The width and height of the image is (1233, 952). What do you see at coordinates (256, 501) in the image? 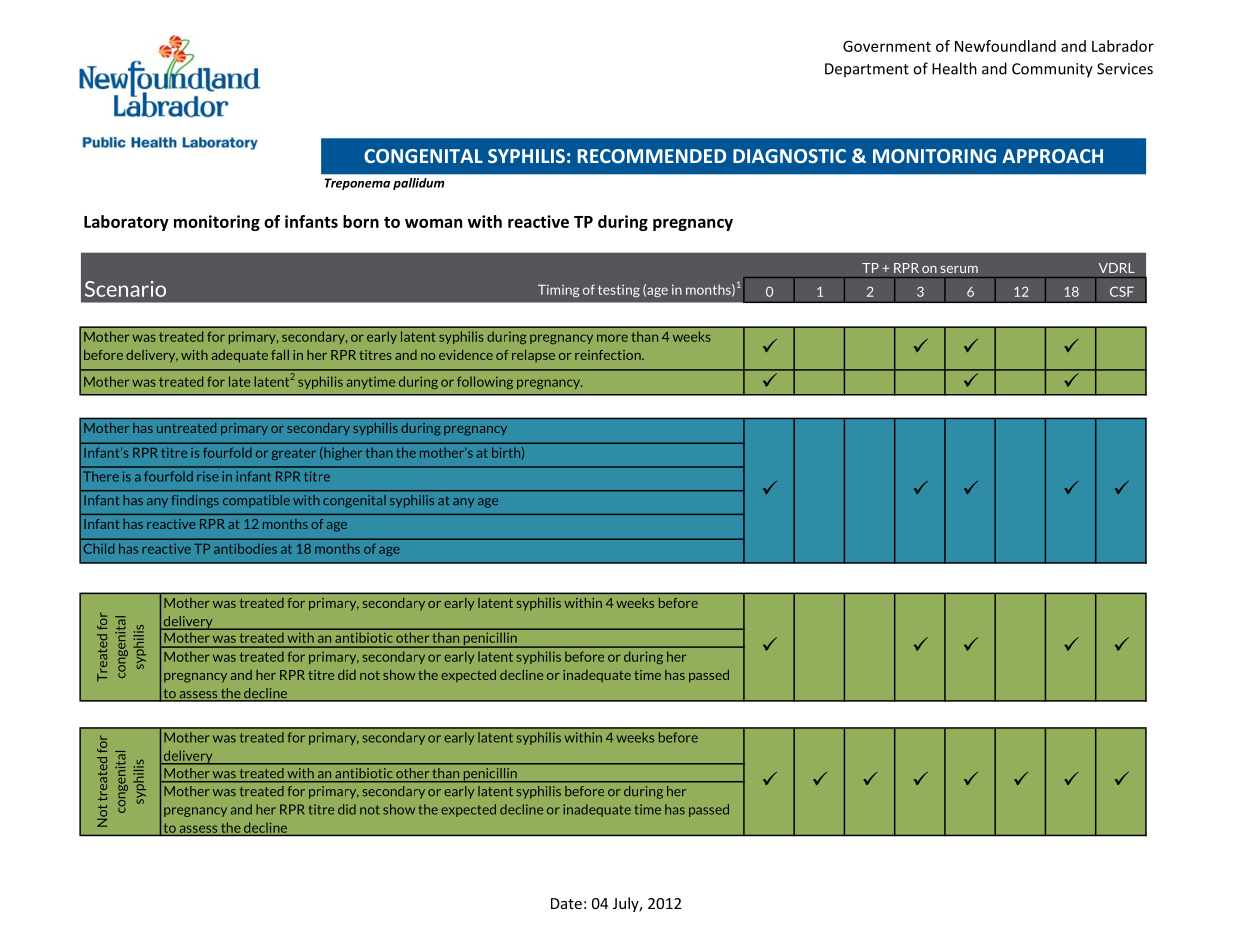
I see `compatible` at bounding box center [256, 501].
